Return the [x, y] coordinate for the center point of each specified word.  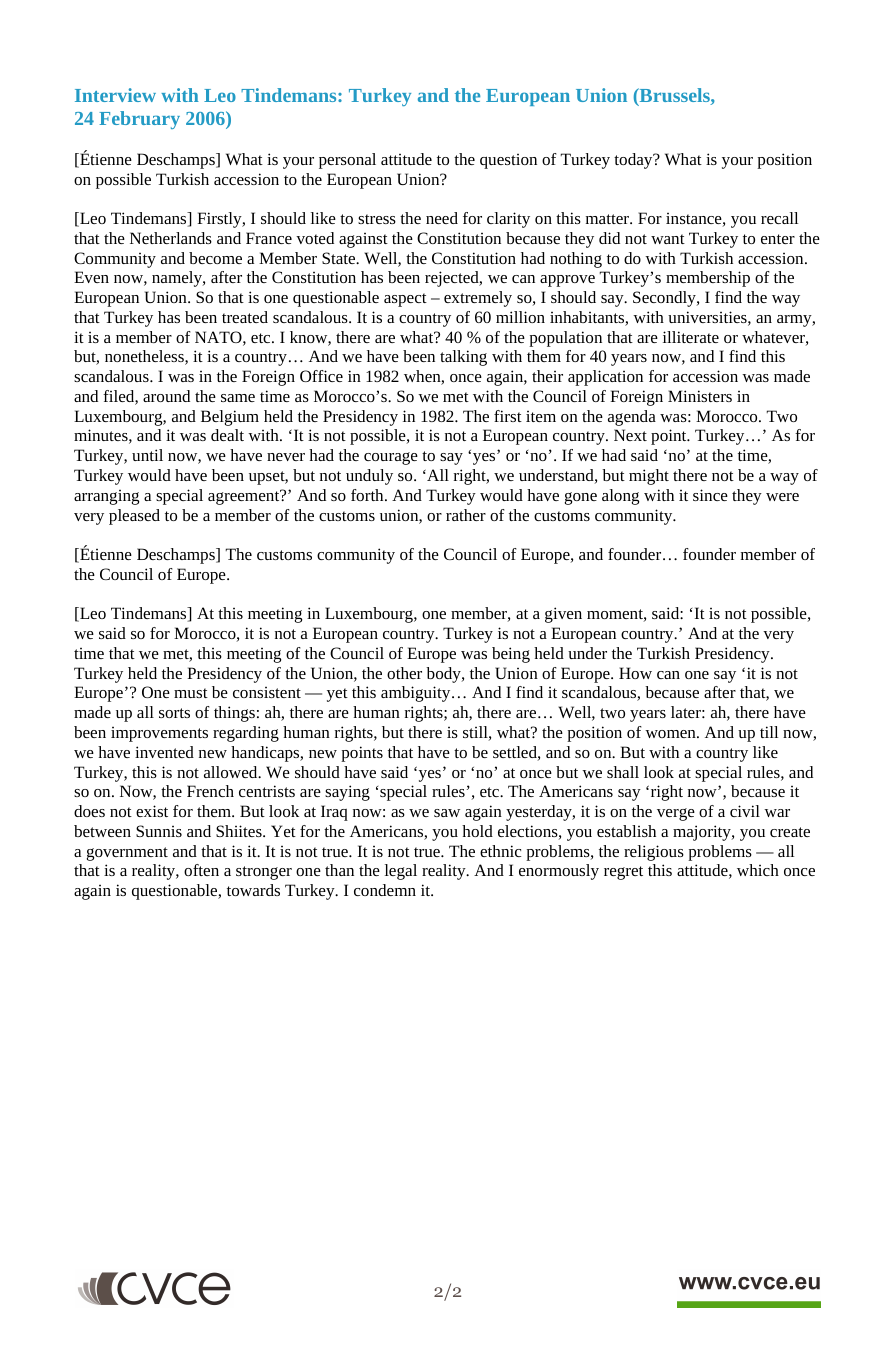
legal [401, 872]
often [201, 870]
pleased [134, 517]
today [634, 161]
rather [466, 515]
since [710, 495]
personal [347, 161]
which [758, 870]
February [139, 120]
